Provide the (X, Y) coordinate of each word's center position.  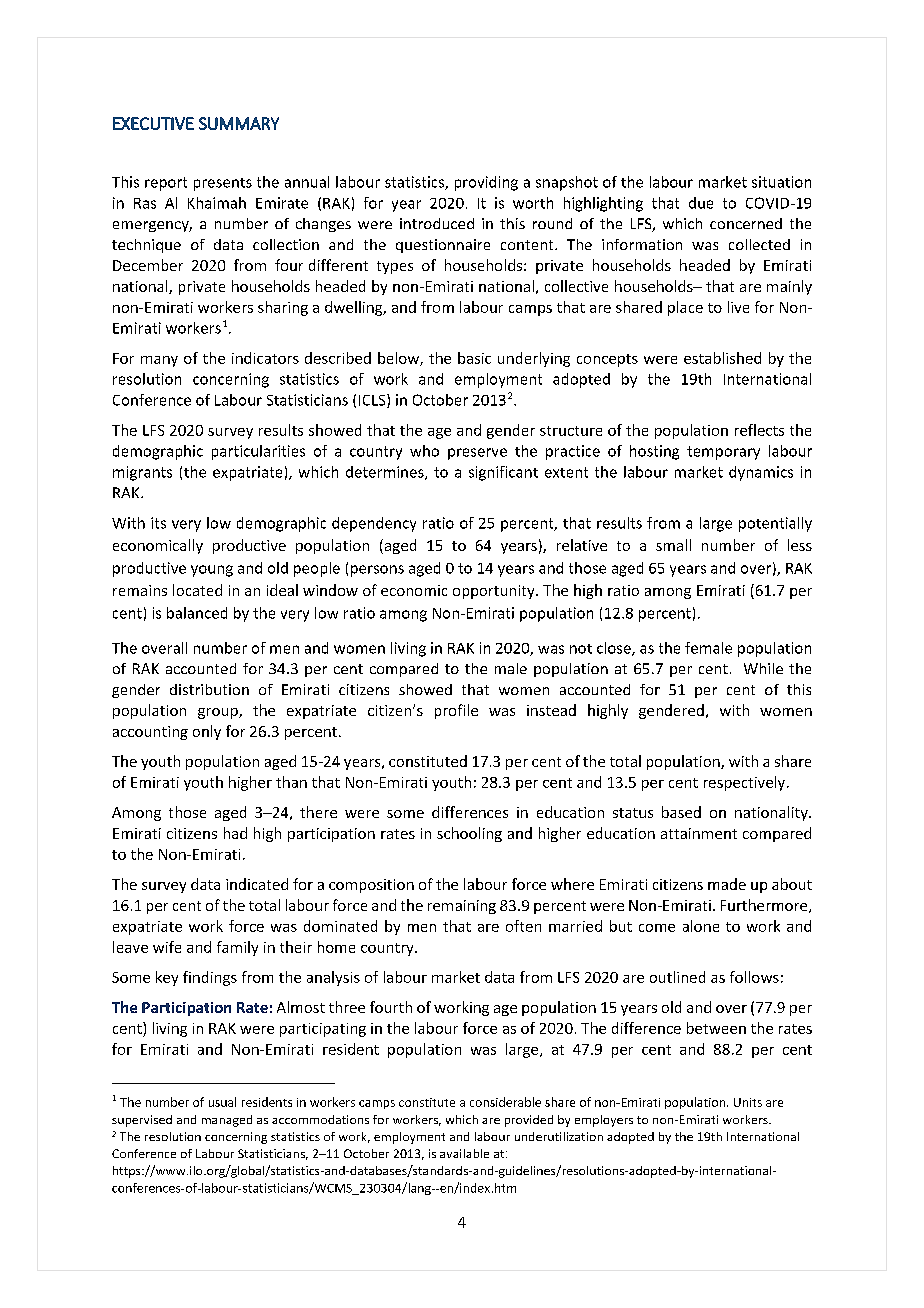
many (159, 361)
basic (474, 358)
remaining (462, 907)
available (464, 1153)
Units (748, 1102)
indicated (257, 884)
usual (222, 1102)
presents (223, 184)
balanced (197, 613)
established (722, 358)
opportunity (495, 592)
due (701, 203)
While (763, 668)
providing (486, 183)
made (727, 884)
